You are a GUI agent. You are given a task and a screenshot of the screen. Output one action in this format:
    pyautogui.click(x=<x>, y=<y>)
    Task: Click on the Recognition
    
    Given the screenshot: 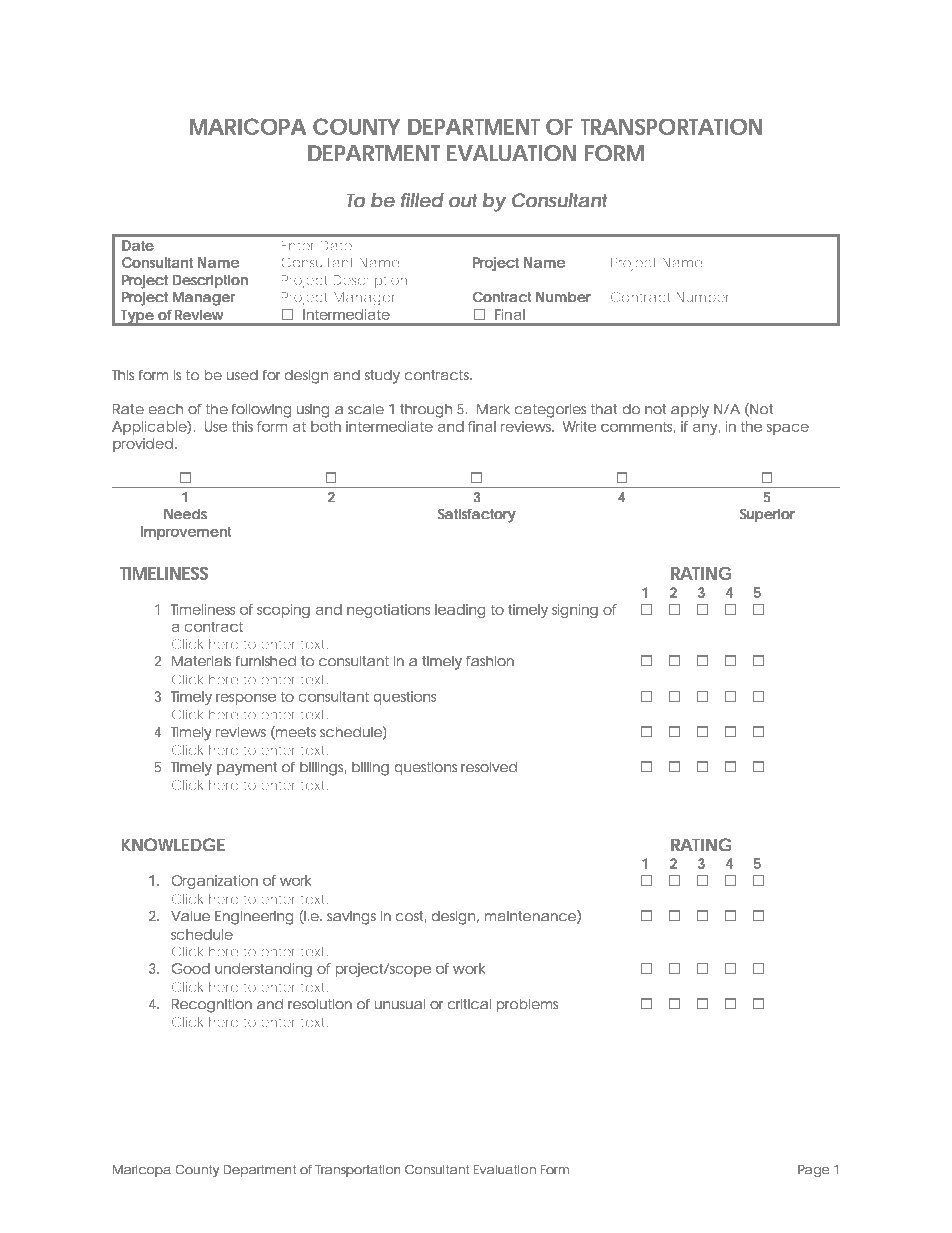 What is the action you would take?
    pyautogui.click(x=212, y=1006)
